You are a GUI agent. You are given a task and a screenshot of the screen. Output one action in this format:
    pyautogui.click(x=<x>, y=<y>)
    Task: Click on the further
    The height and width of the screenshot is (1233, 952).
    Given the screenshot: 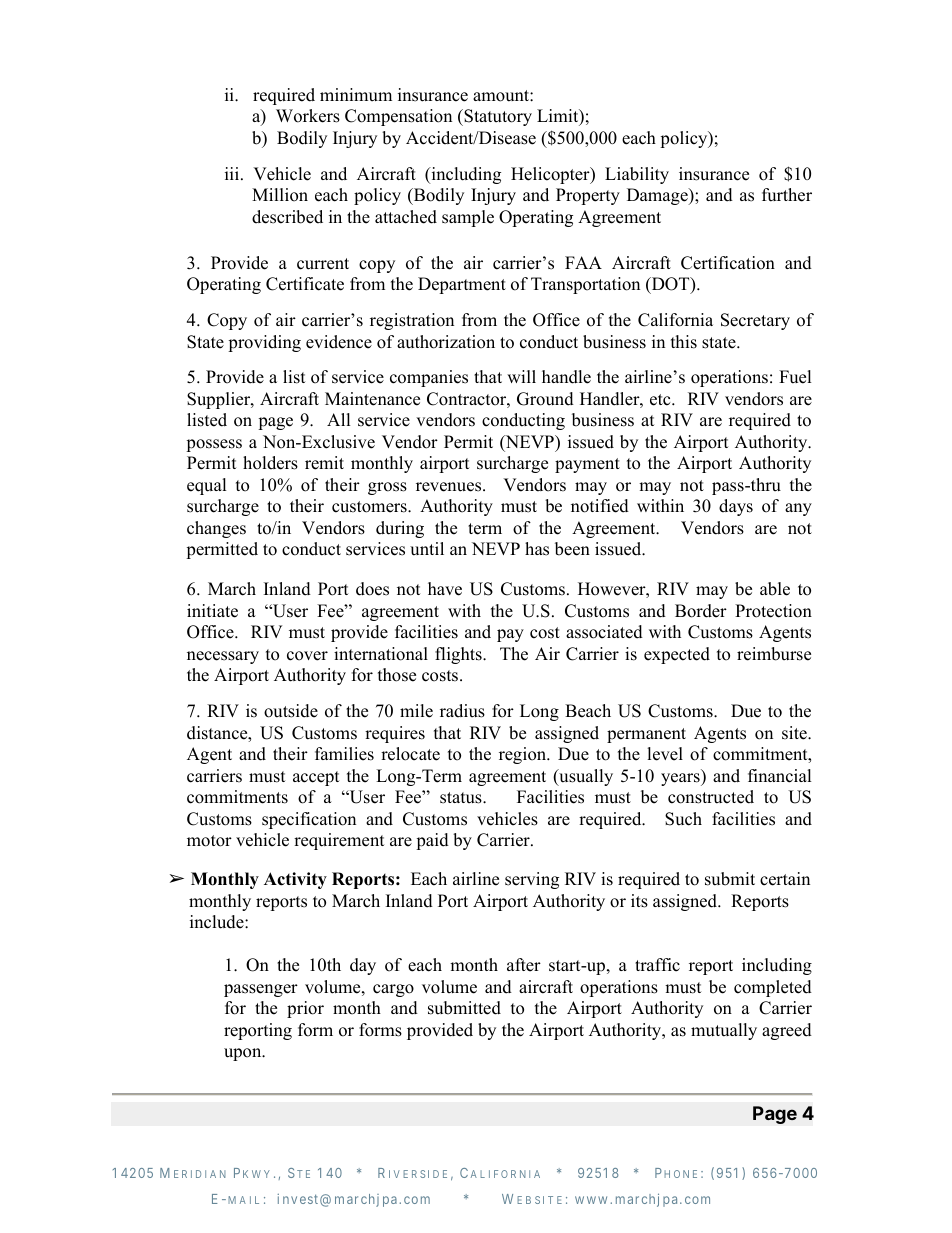 What is the action you would take?
    pyautogui.click(x=787, y=195)
